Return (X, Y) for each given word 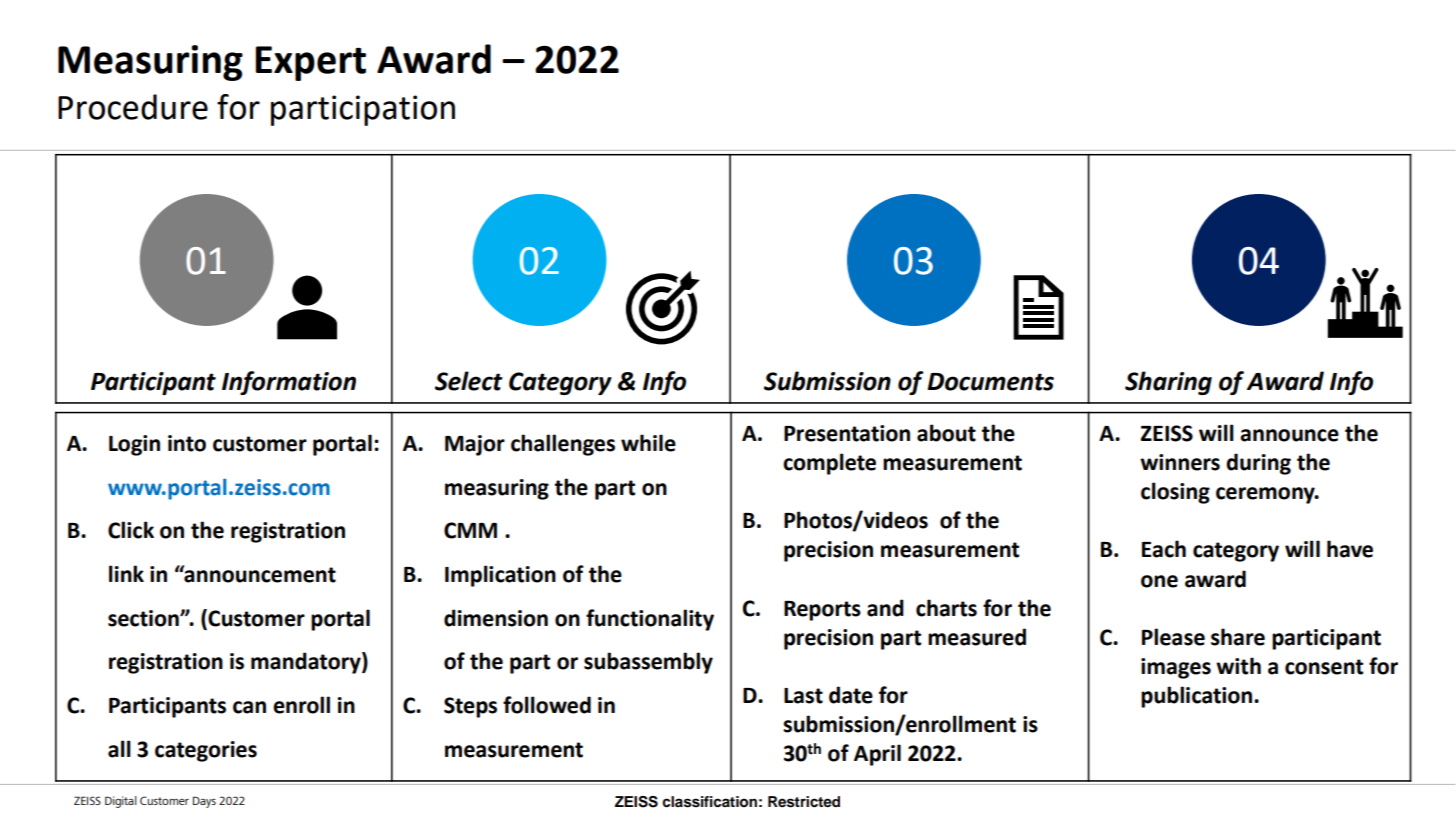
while (648, 443)
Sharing (1168, 383)
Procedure (133, 107)
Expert (310, 63)
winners (1180, 462)
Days (204, 802)
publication (1198, 697)
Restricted (804, 802)
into (187, 443)
